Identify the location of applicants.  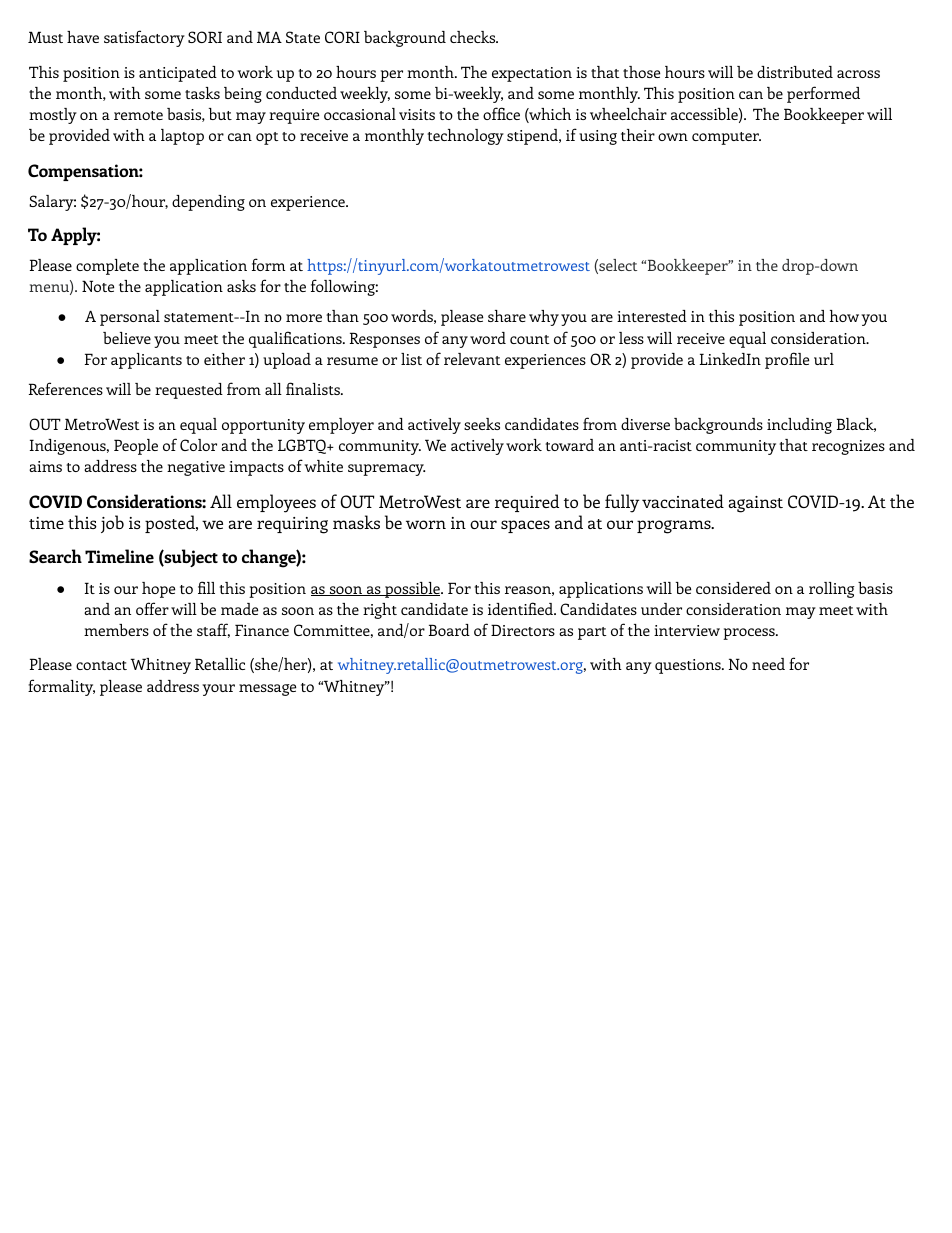
(146, 361).
